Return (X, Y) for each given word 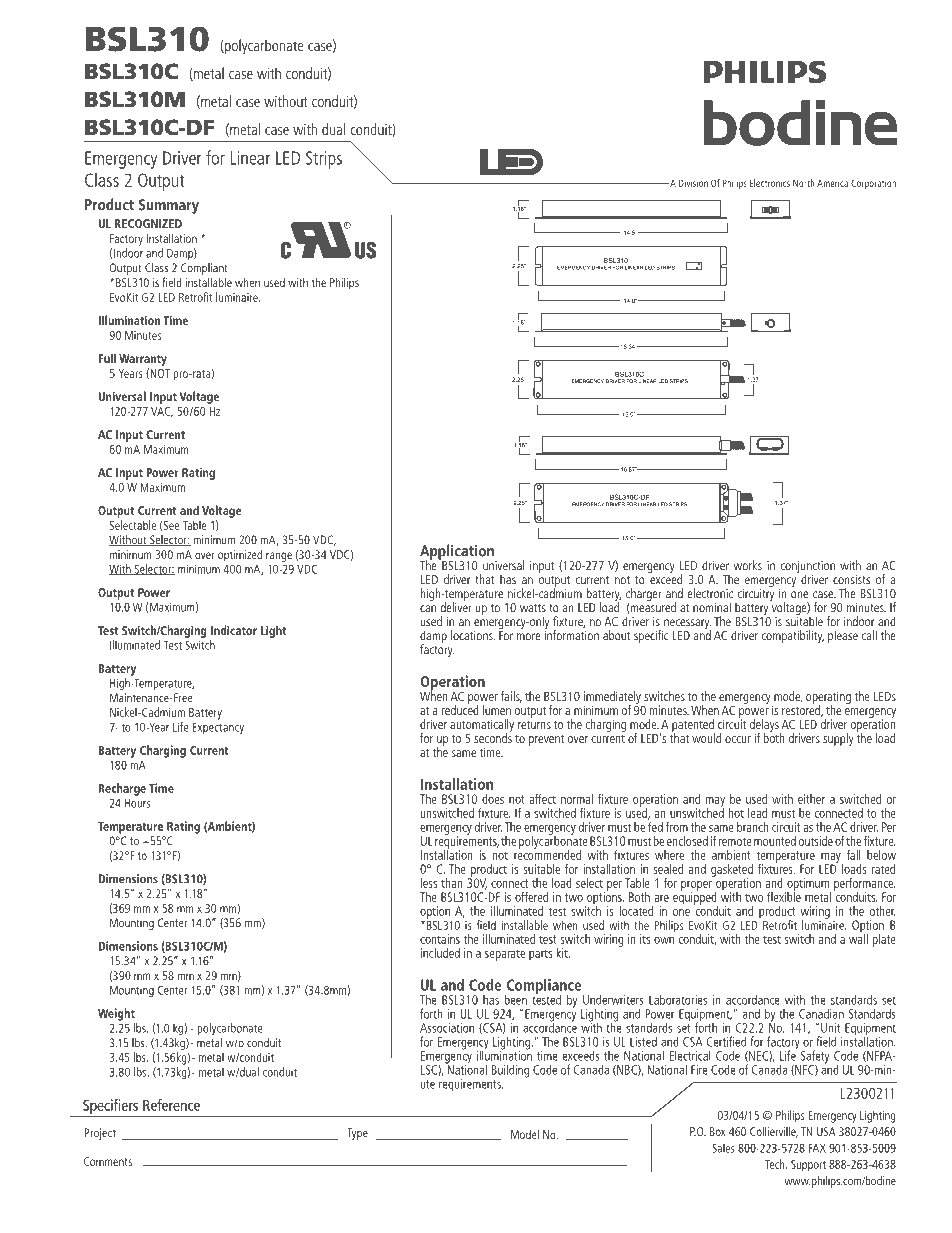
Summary (169, 206)
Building (510, 1071)
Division (693, 183)
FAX (817, 1148)
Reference (171, 1105)
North (804, 183)
